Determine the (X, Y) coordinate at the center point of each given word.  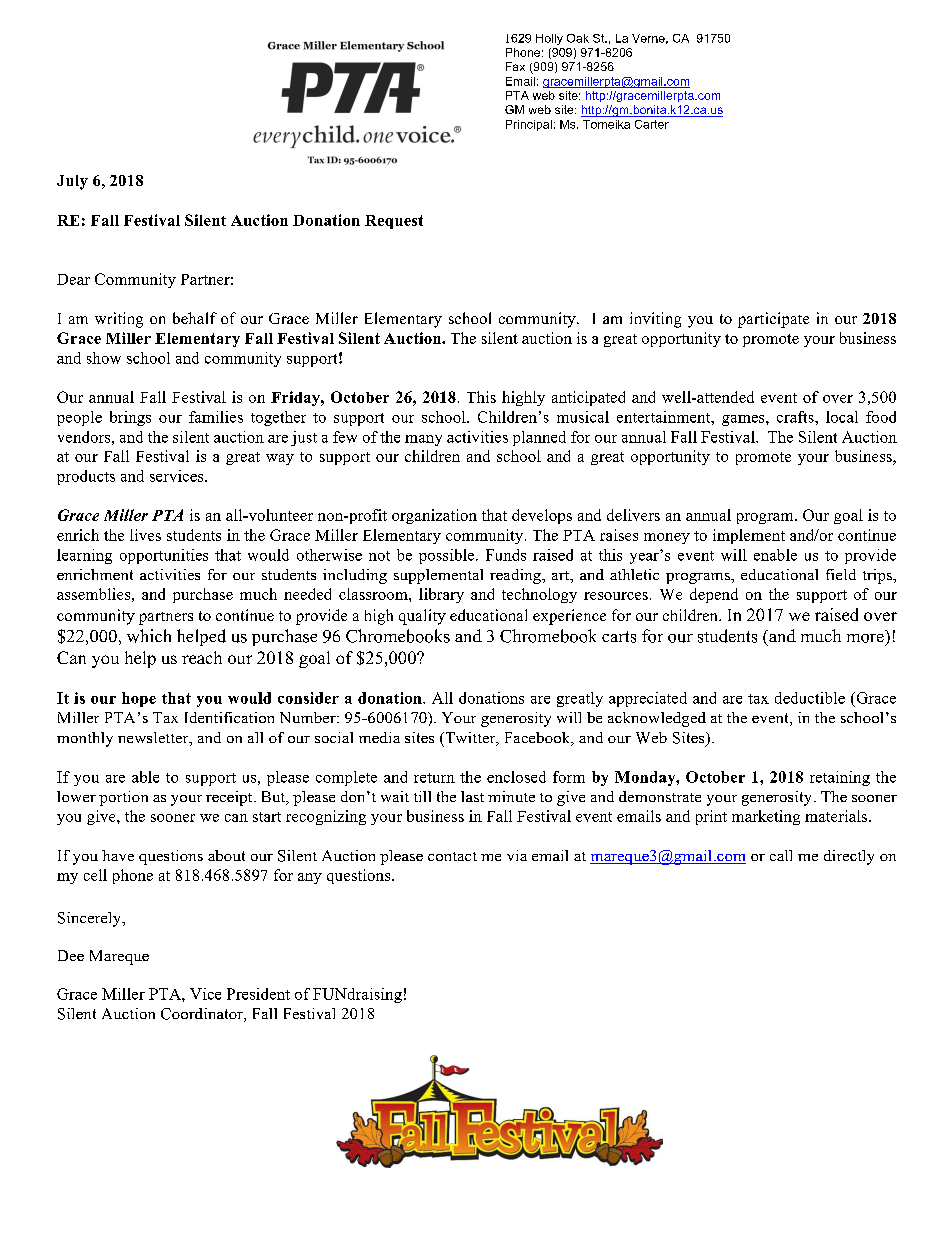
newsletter (154, 739)
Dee (71, 955)
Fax (515, 66)
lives (145, 535)
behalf (195, 318)
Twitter (470, 739)
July (72, 182)
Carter (652, 124)
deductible (810, 698)
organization (434, 516)
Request (394, 222)
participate (773, 320)
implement (749, 536)
